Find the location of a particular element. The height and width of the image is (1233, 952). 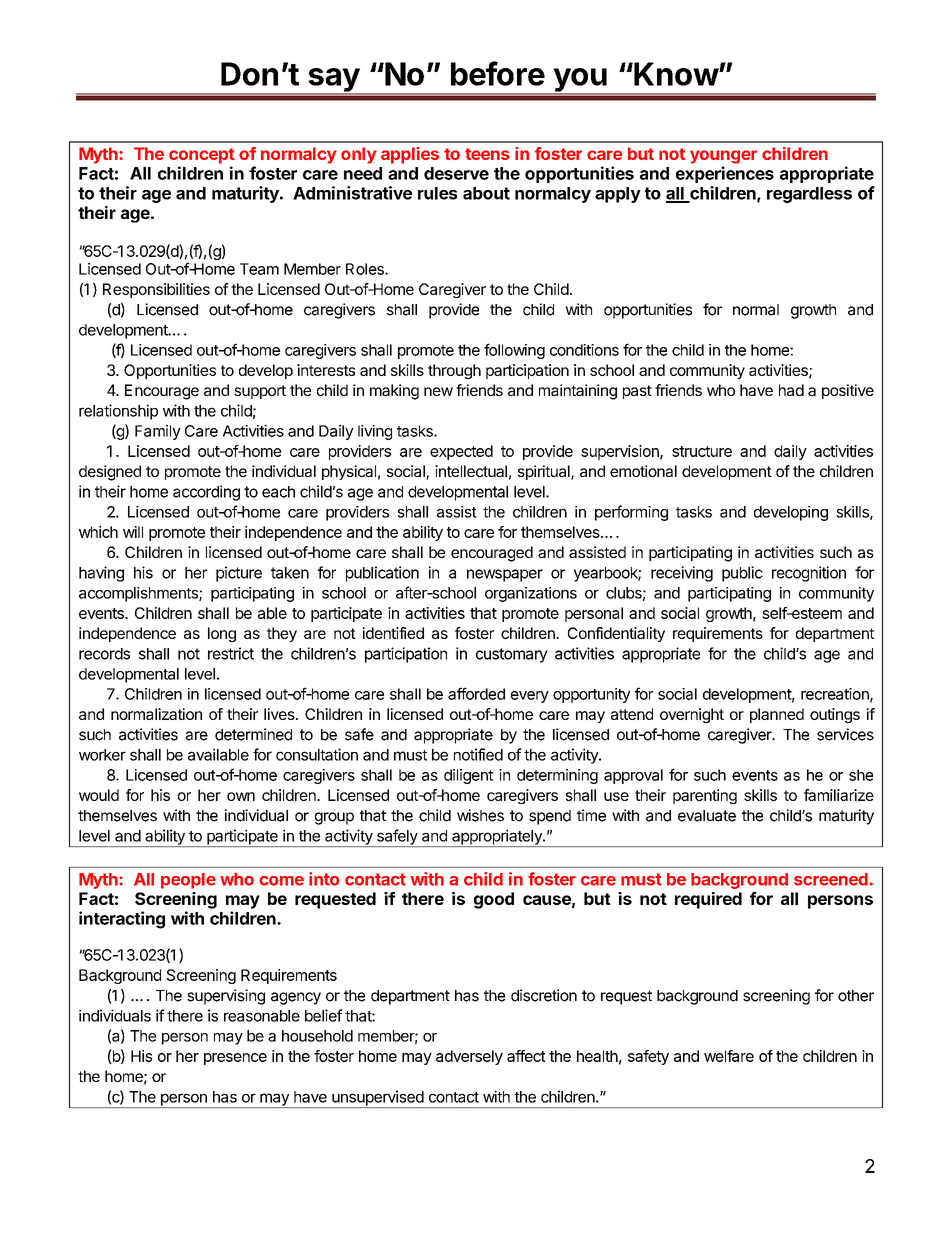

accomplishments is located at coordinates (139, 594).
